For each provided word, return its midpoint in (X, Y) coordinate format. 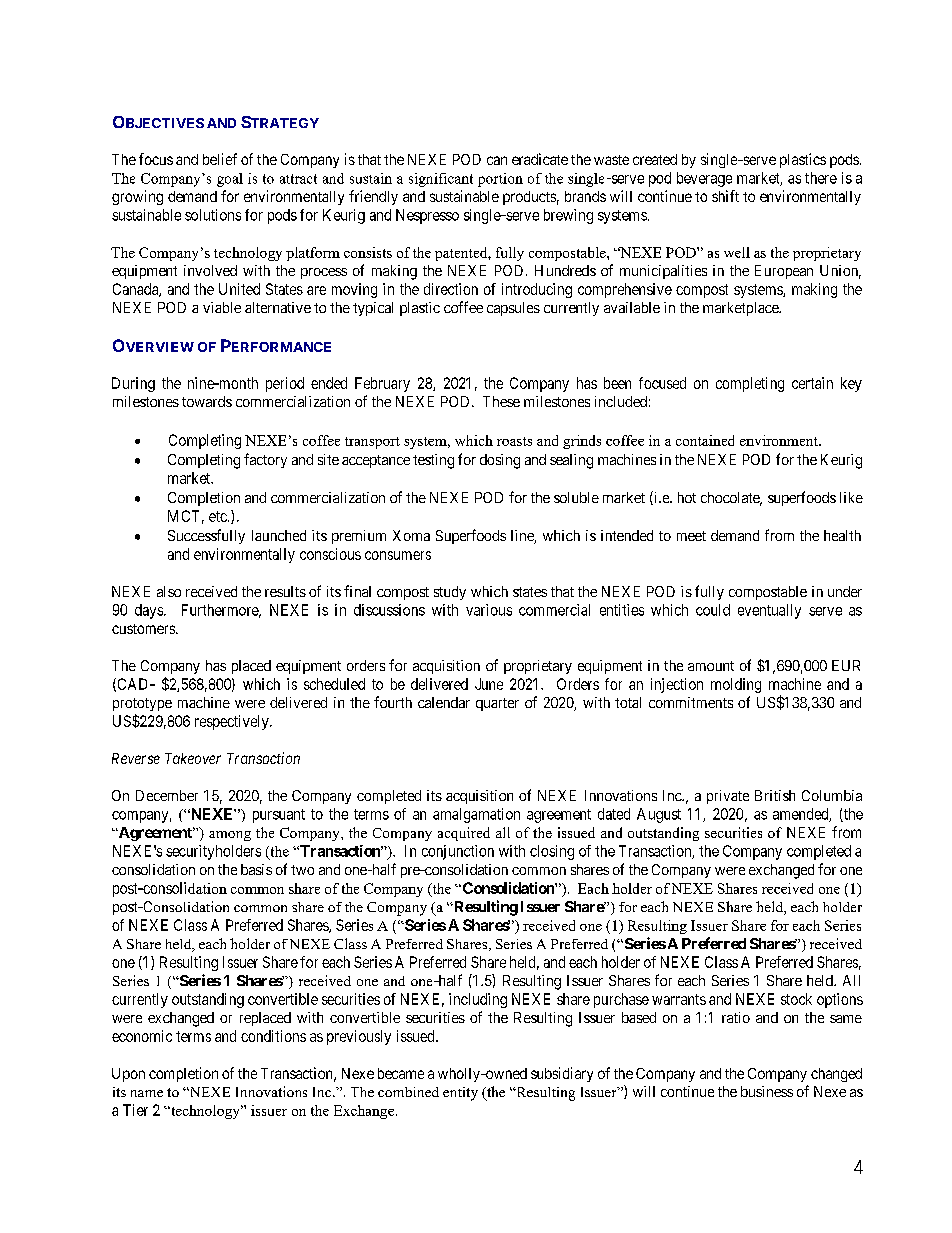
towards (207, 401)
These (501, 401)
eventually (769, 611)
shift (725, 196)
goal (230, 180)
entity (460, 1094)
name (147, 1093)
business (767, 1091)
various (489, 610)
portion (500, 180)
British (775, 795)
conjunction (458, 852)
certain (812, 383)
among (230, 836)
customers (144, 629)
